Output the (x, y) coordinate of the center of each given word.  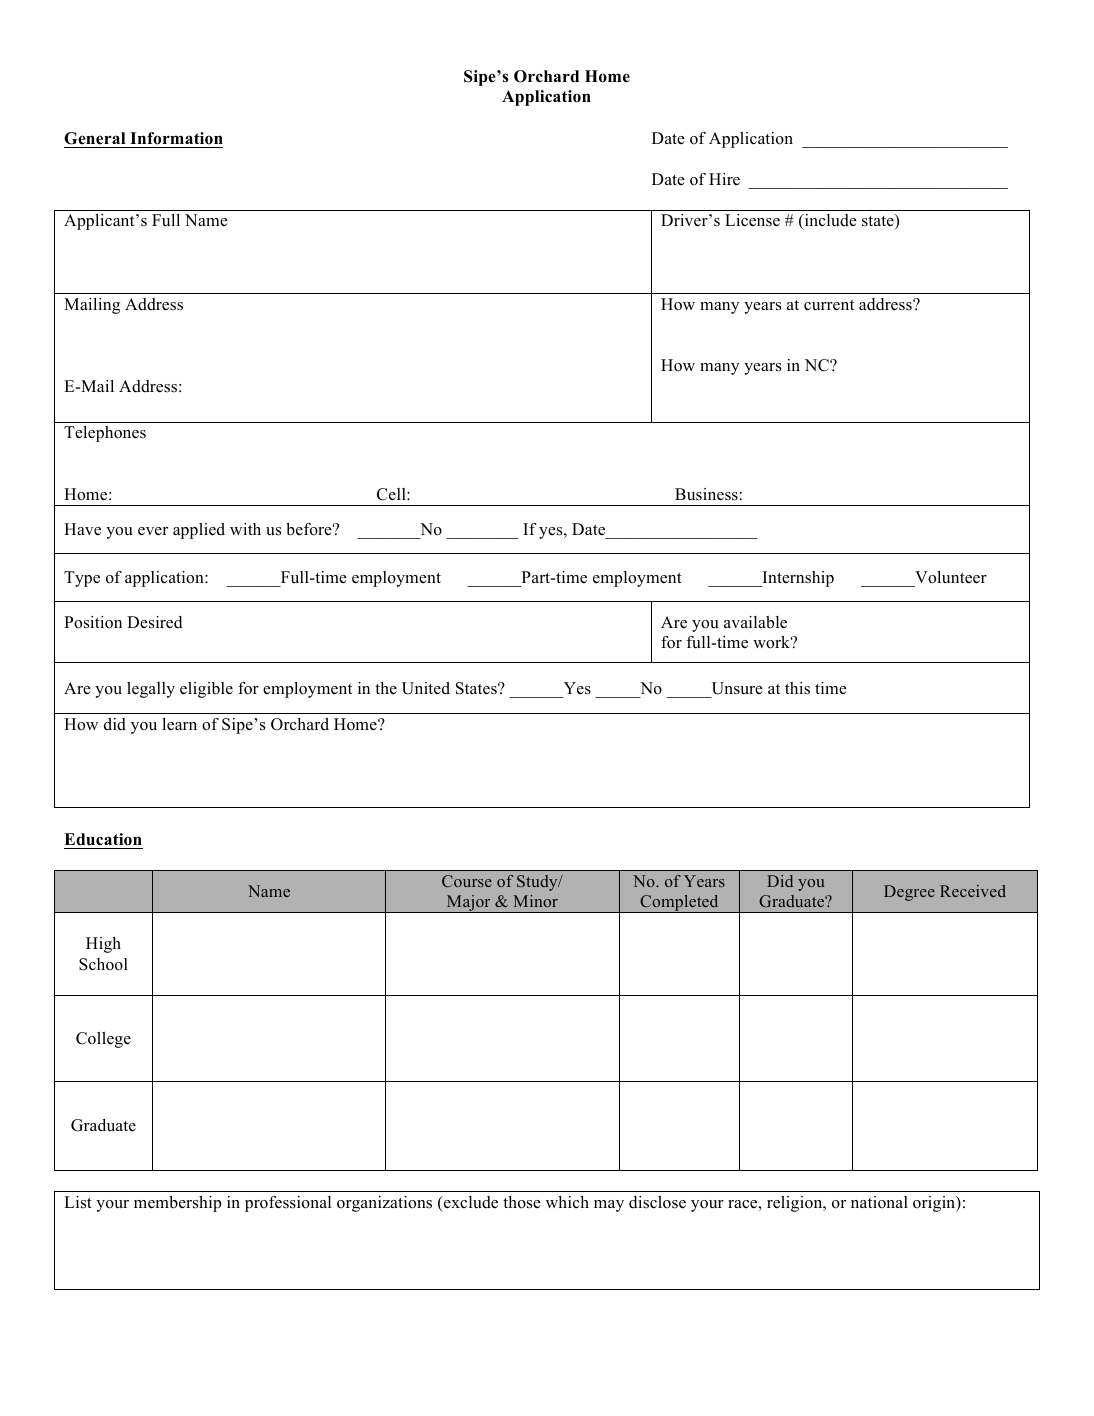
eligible (206, 690)
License (752, 220)
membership (177, 1204)
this (797, 688)
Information (176, 138)
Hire (724, 179)
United (426, 688)
